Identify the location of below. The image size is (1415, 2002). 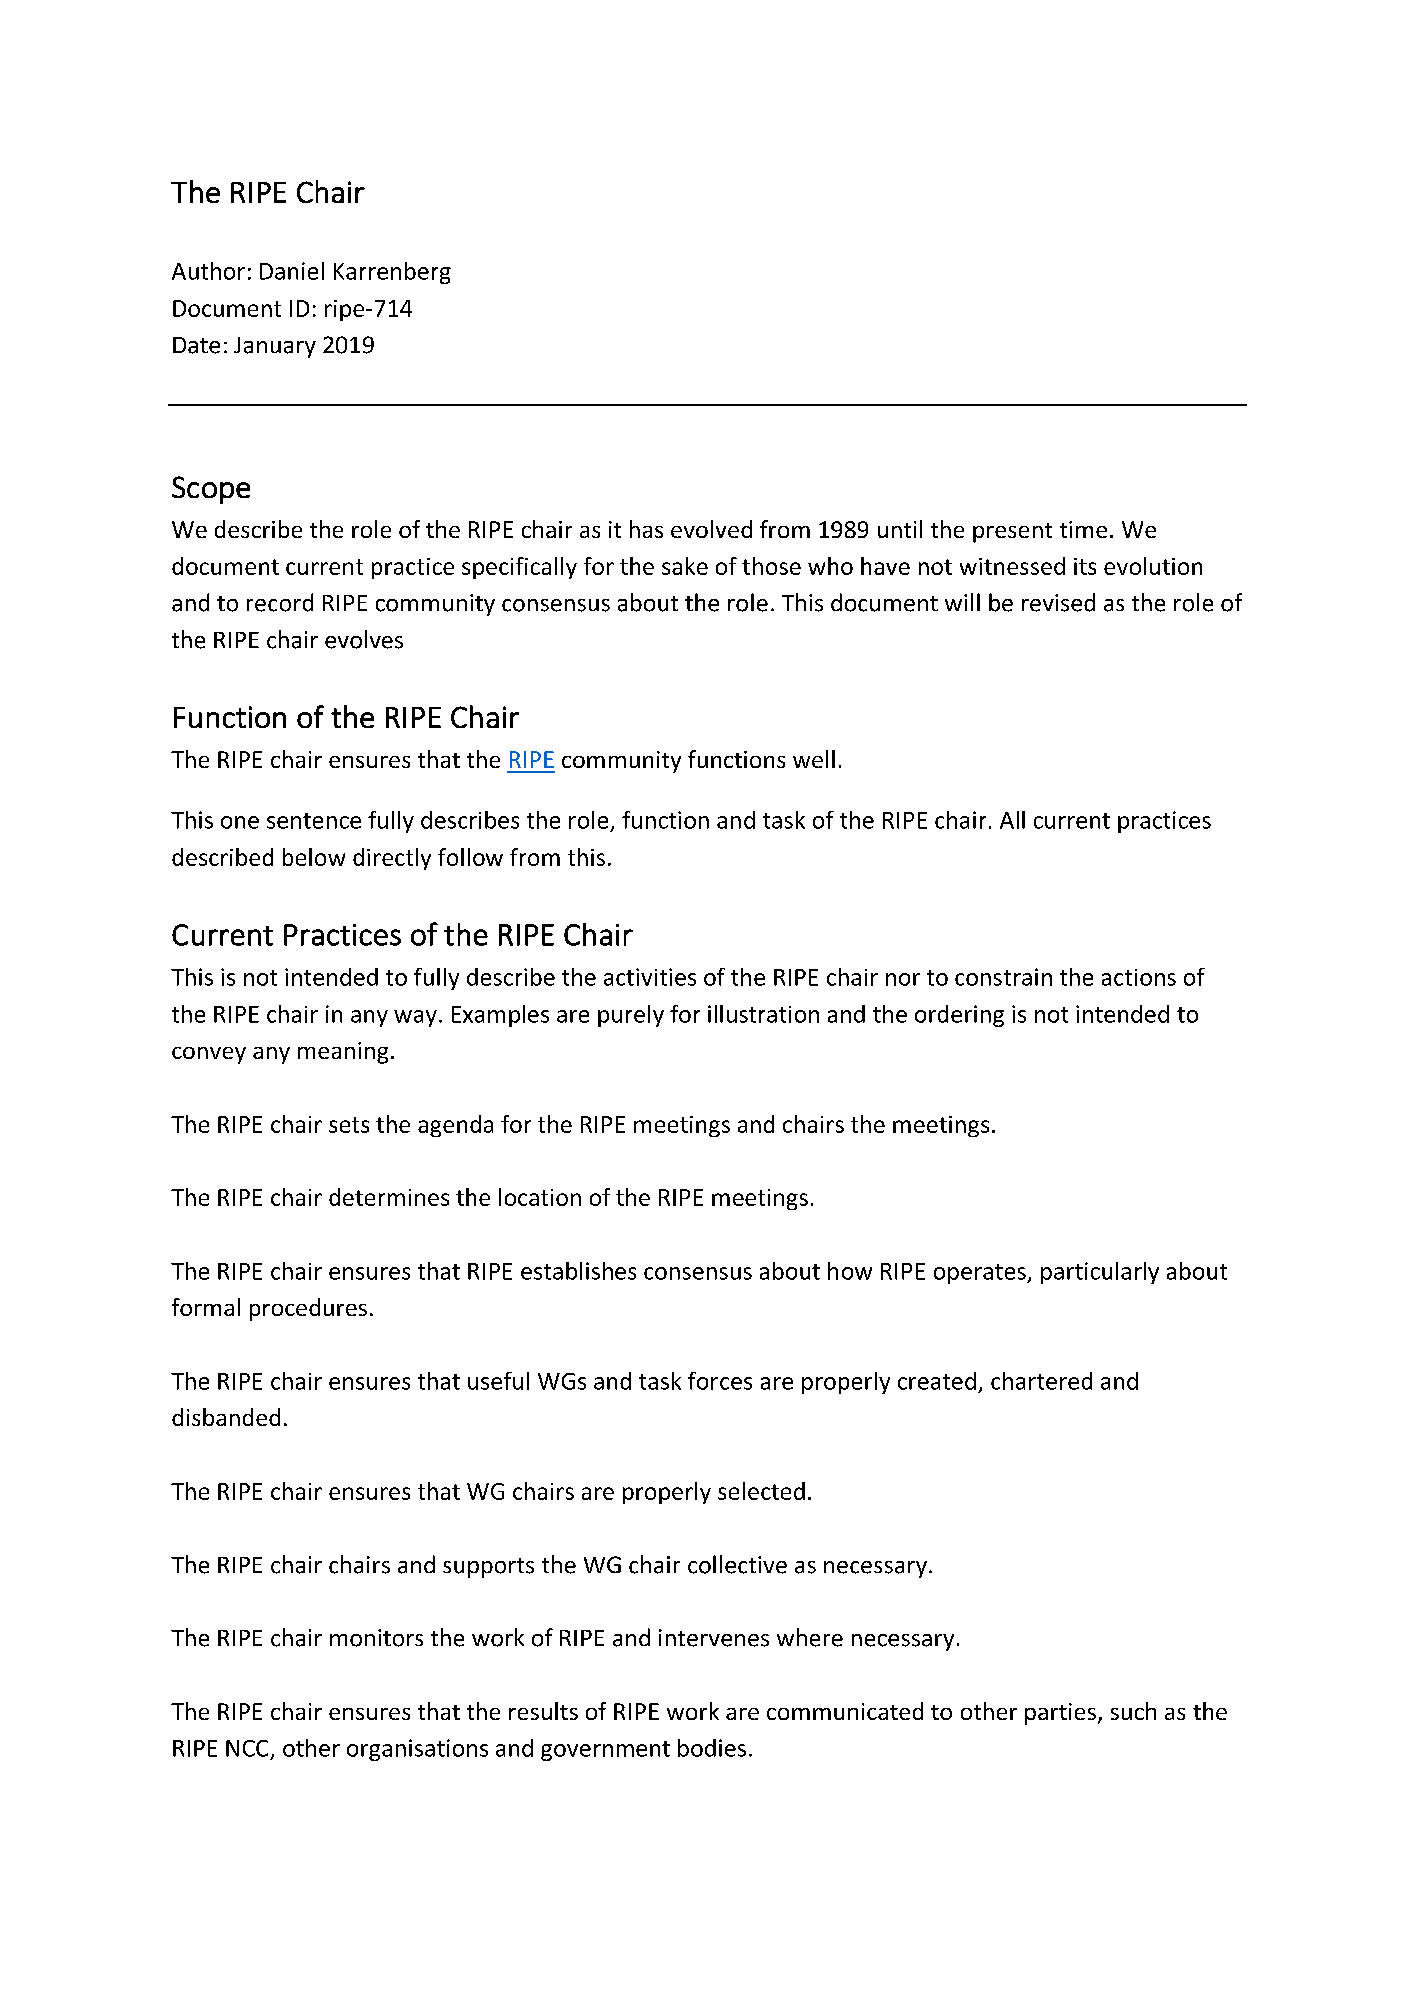
(314, 857).
